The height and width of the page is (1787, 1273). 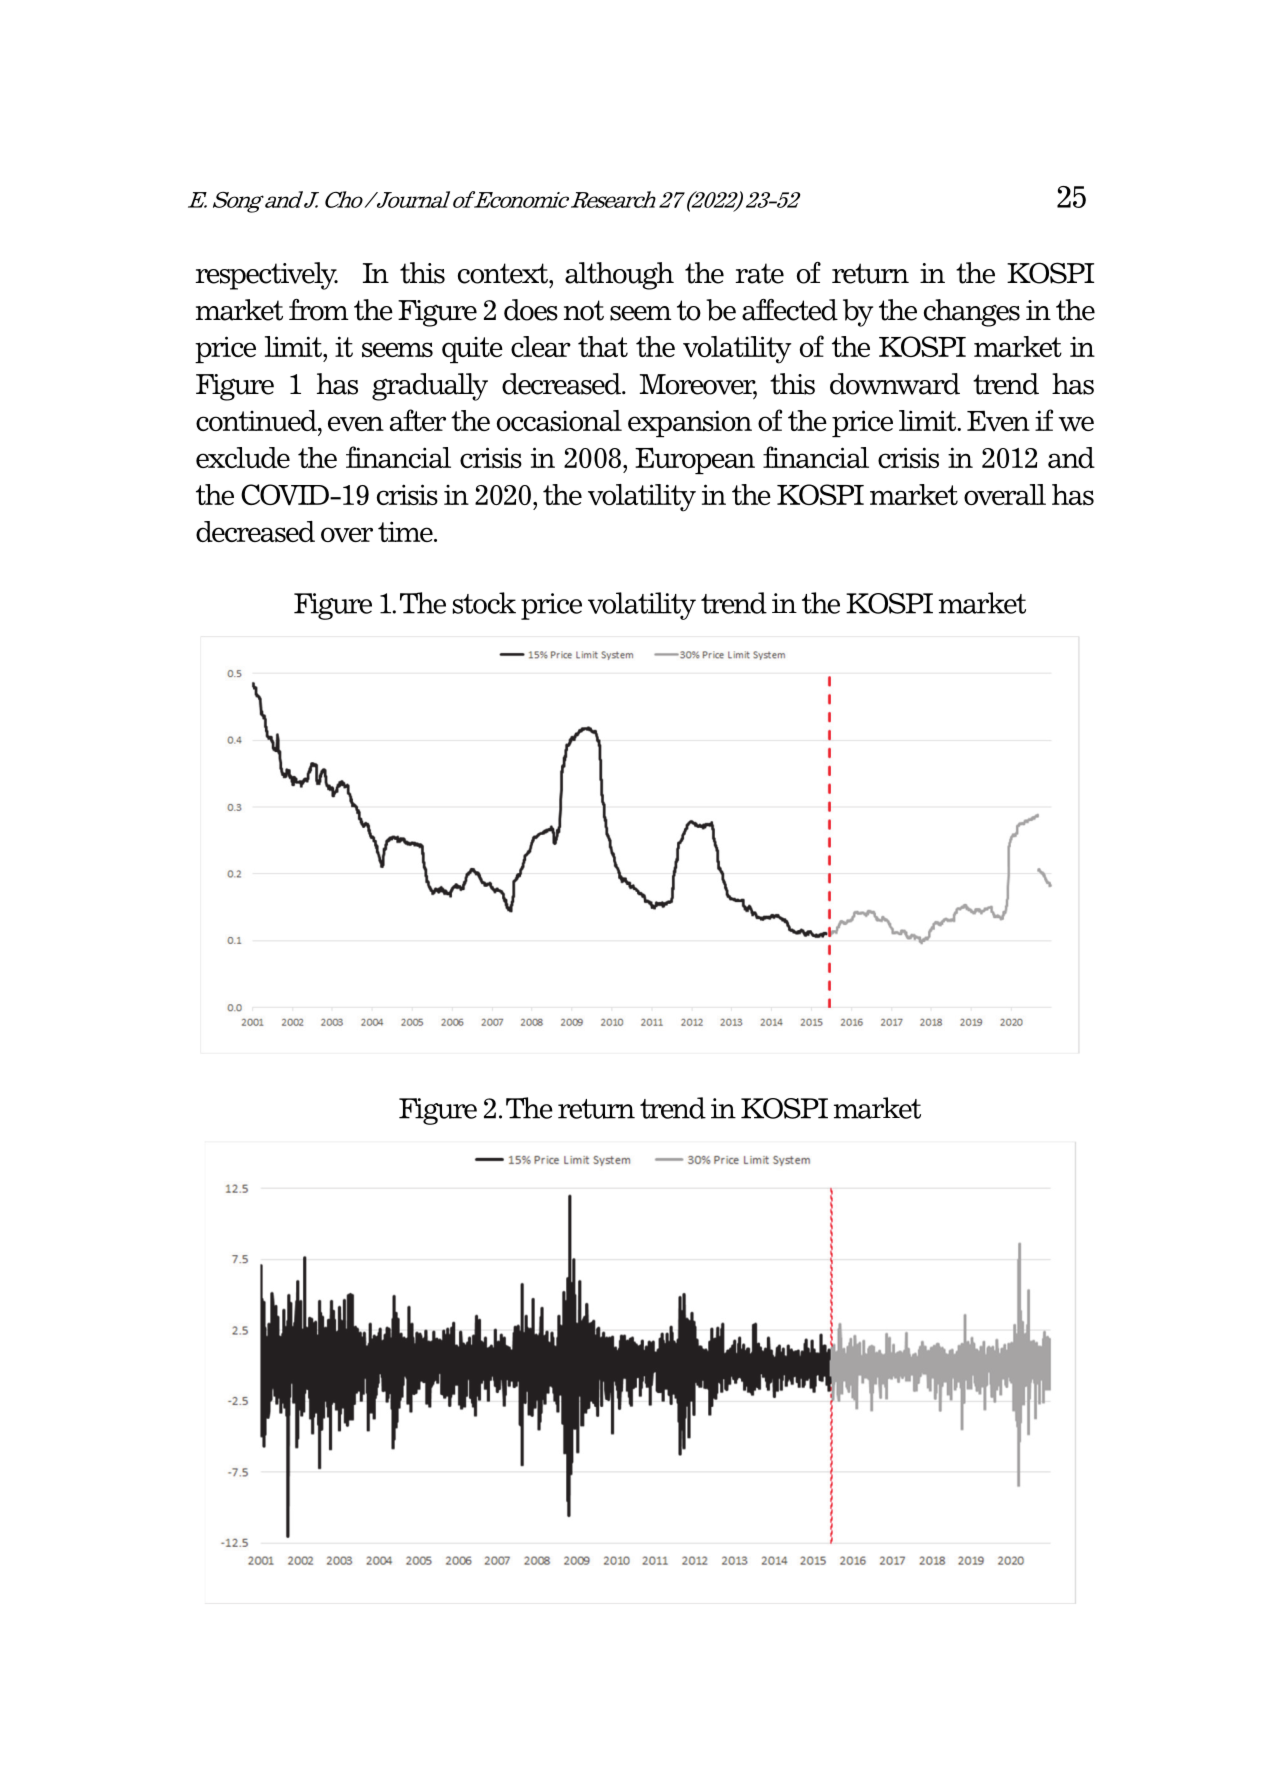 What do you see at coordinates (690, 423) in the page?
I see `expansion` at bounding box center [690, 423].
